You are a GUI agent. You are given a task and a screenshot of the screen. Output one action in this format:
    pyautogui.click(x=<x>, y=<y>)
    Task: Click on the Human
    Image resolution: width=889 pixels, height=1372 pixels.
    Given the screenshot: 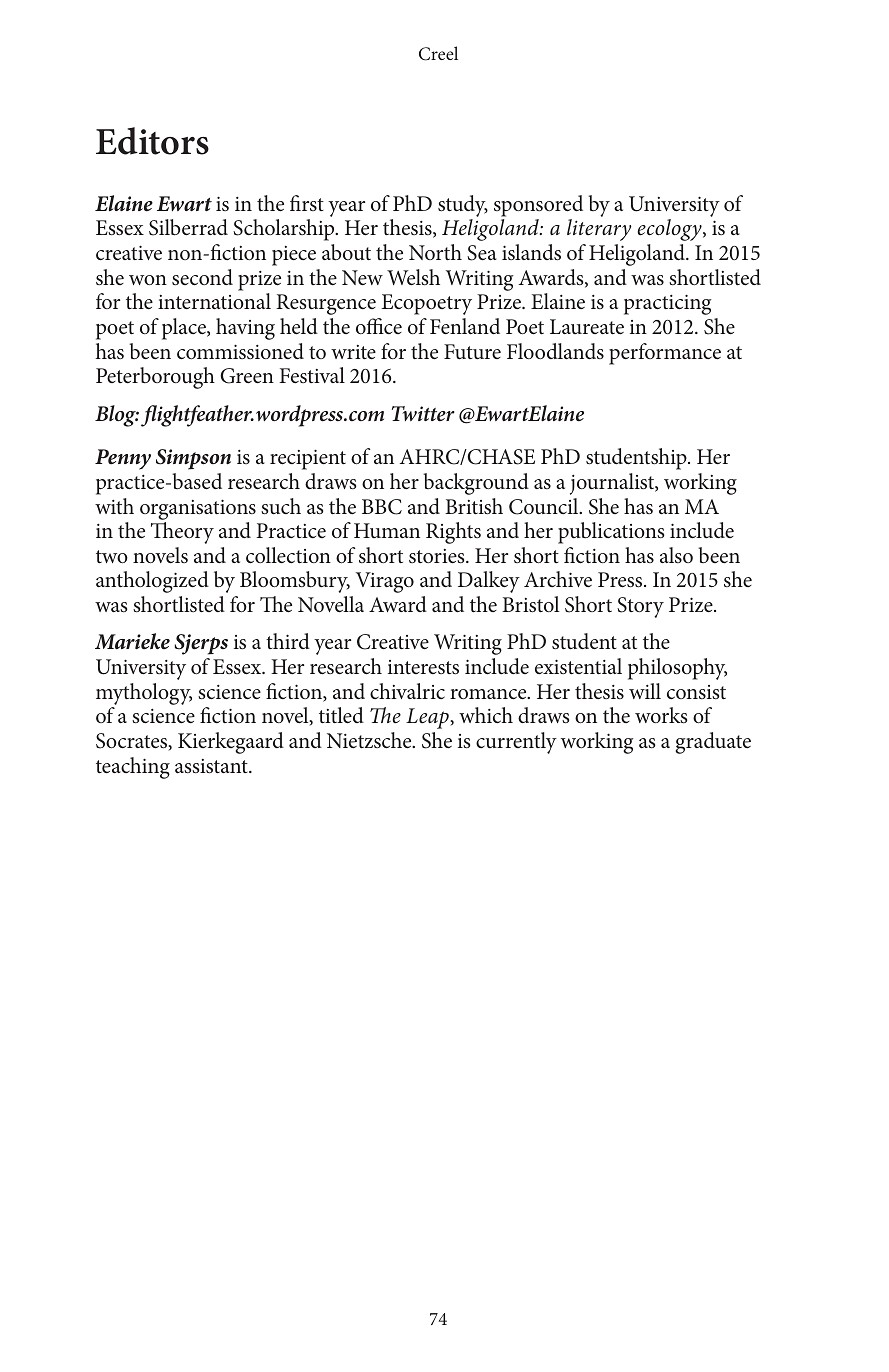 What is the action you would take?
    pyautogui.click(x=387, y=530)
